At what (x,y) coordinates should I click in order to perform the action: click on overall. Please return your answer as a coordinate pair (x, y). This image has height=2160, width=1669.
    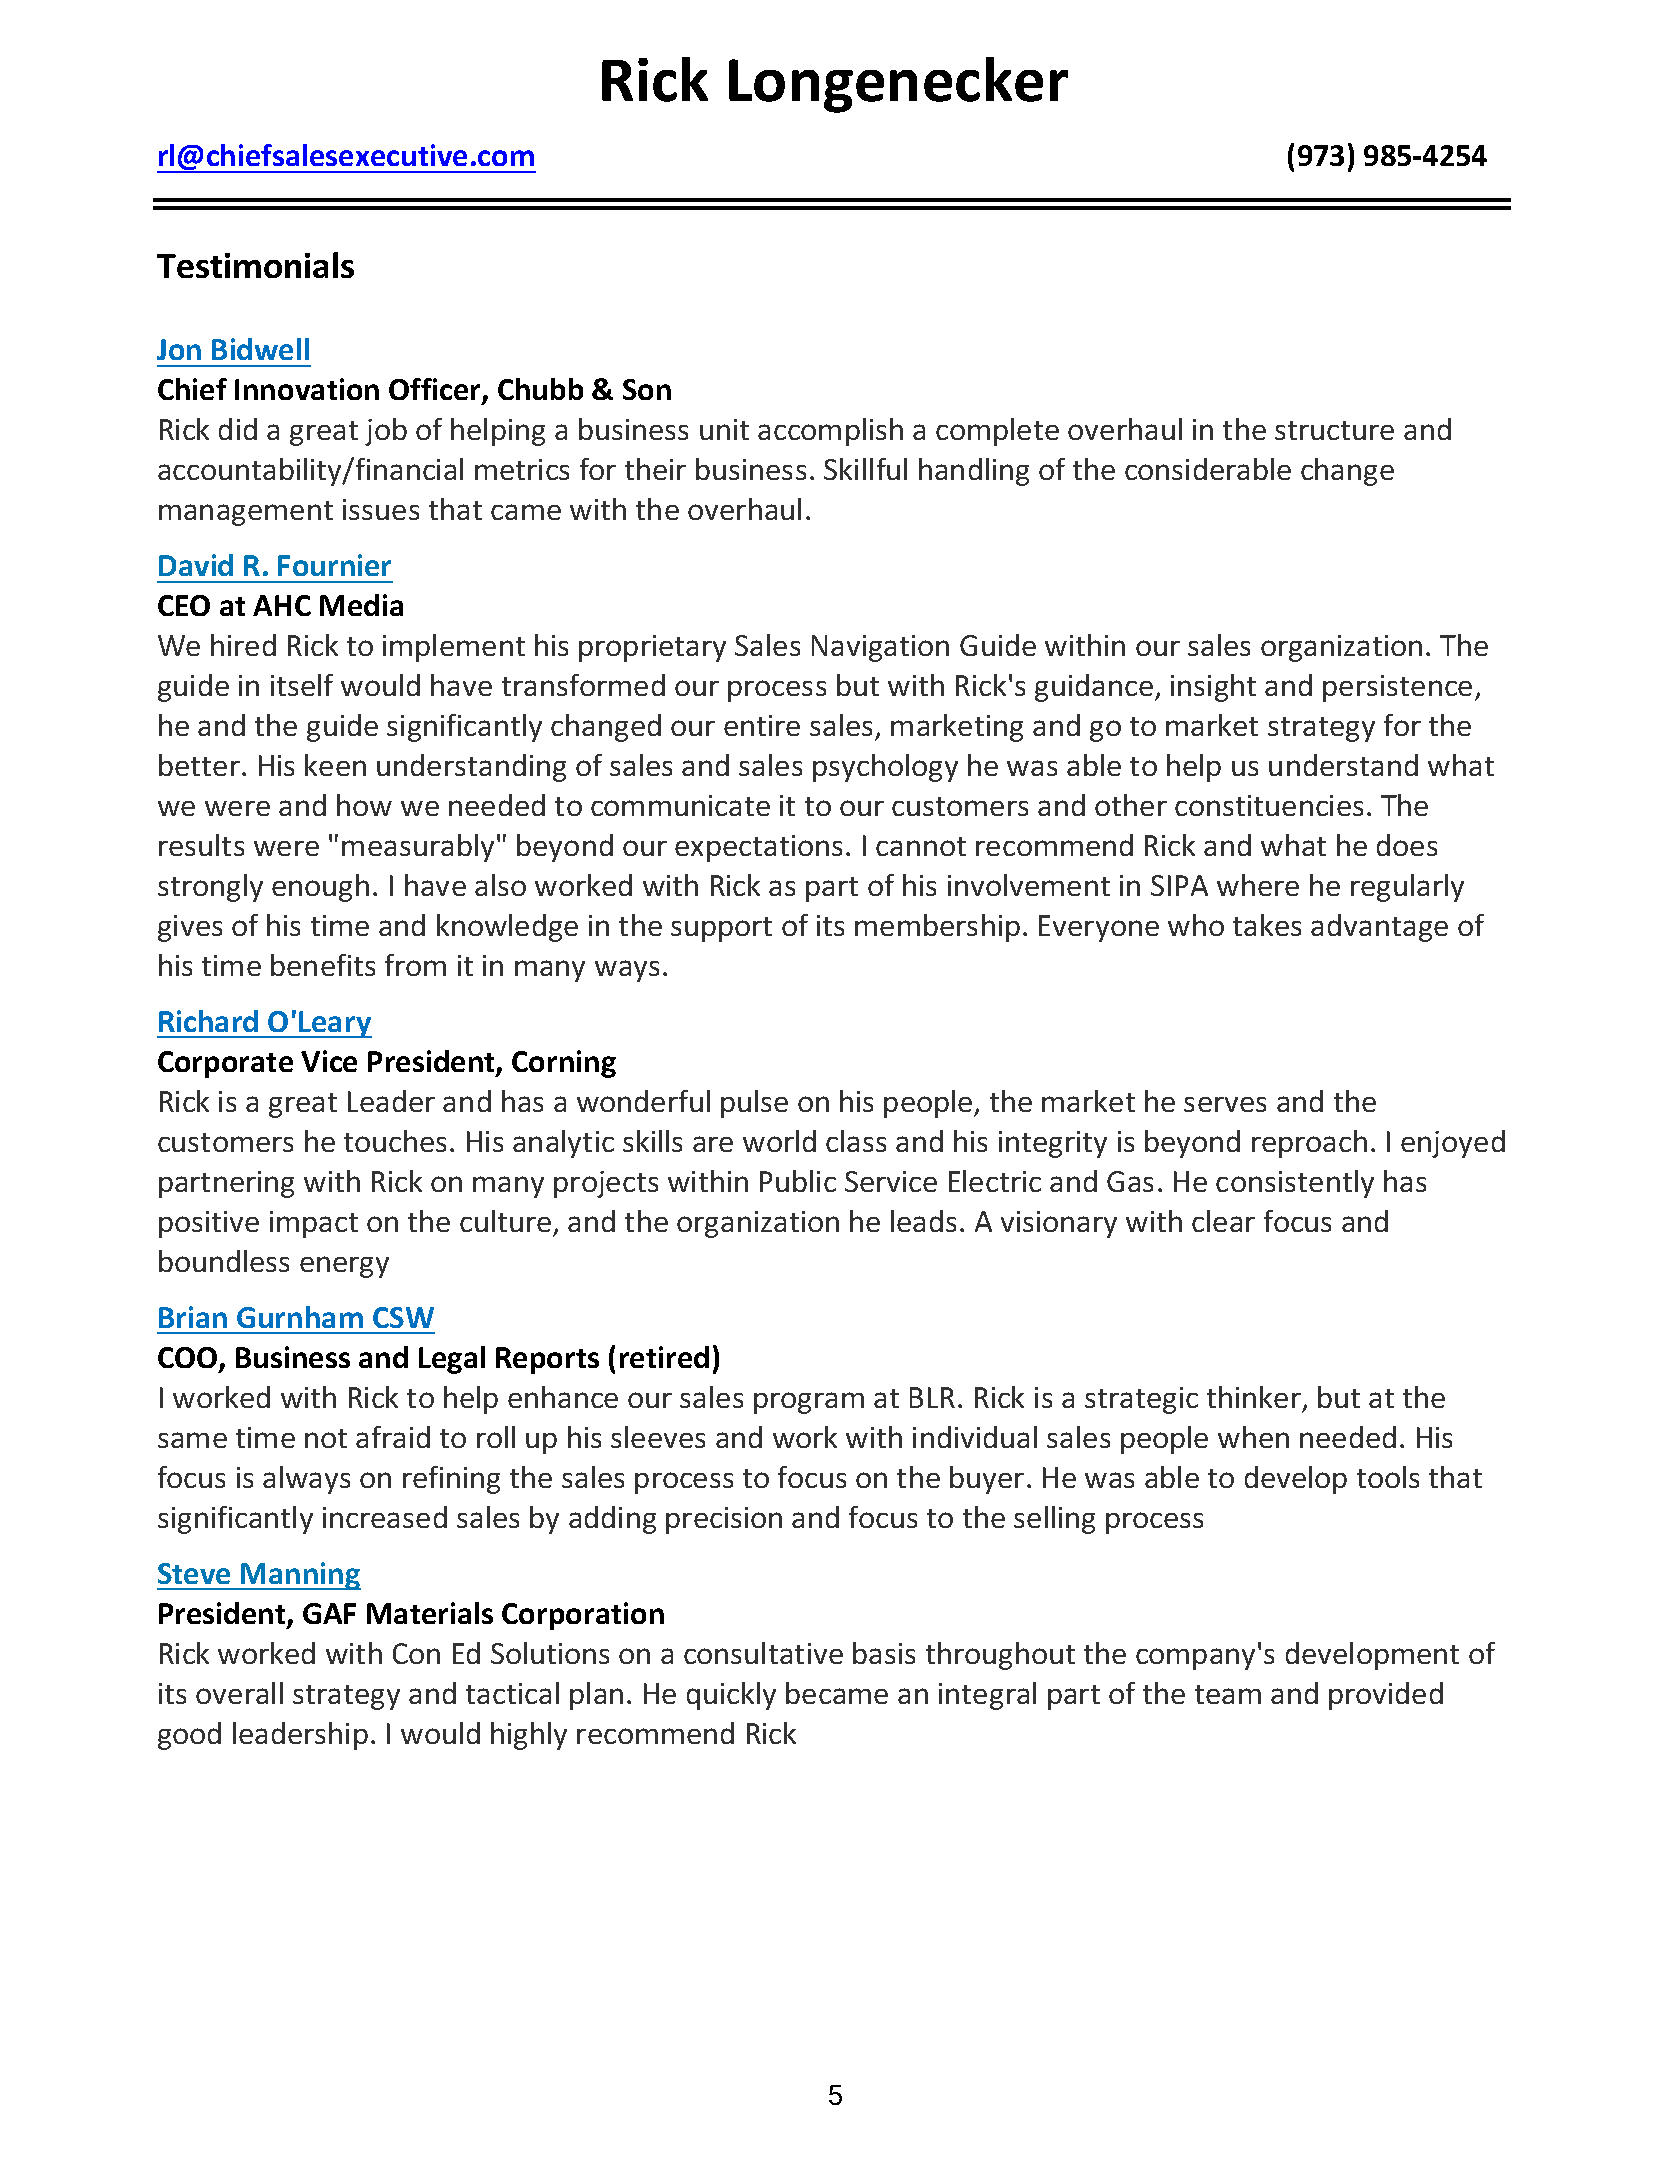
    Looking at the image, I should click on (239, 1693).
